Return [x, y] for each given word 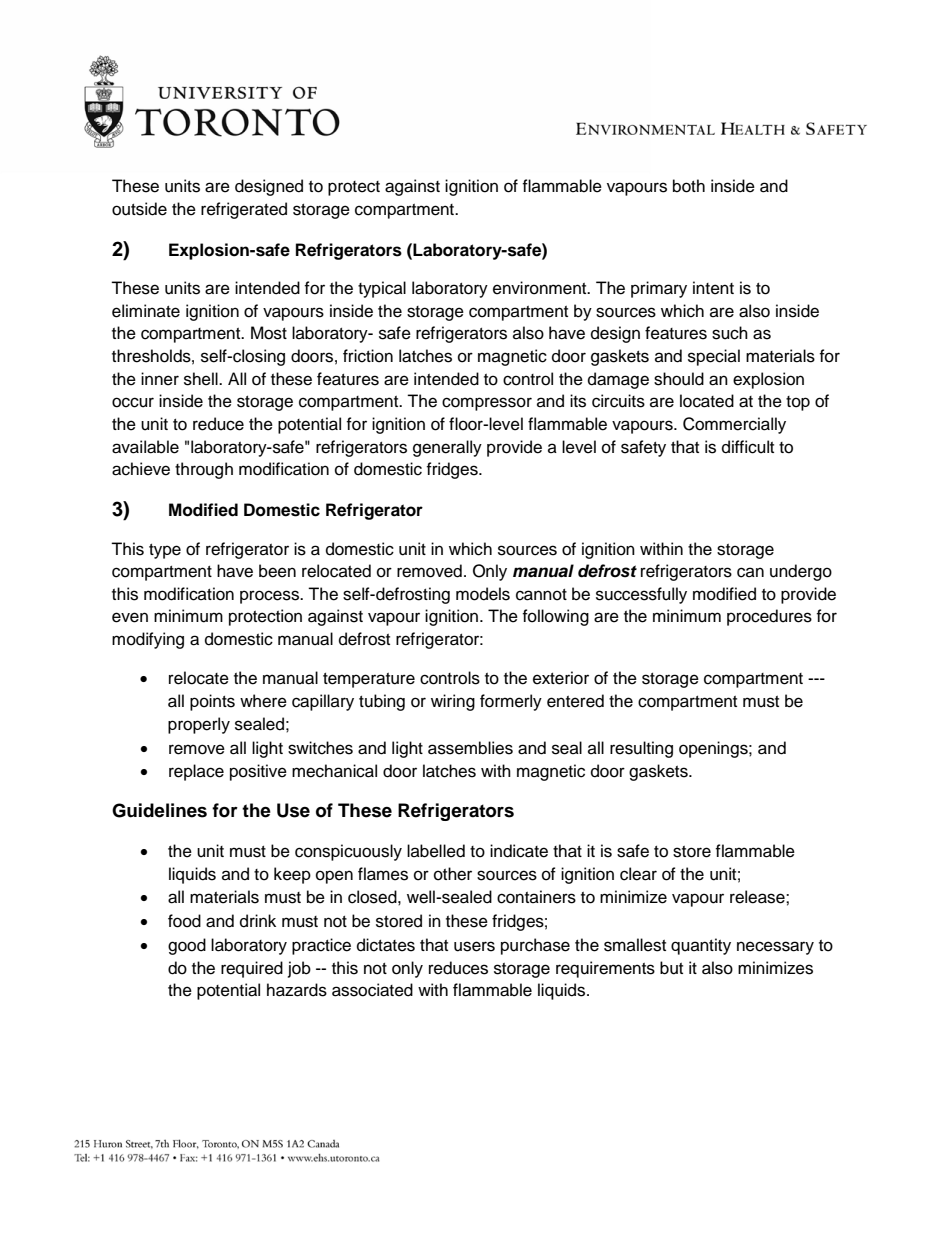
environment [541, 288]
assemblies [470, 748]
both [689, 186]
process [270, 597]
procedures [769, 617]
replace [196, 772]
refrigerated [244, 210]
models [483, 594]
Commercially [734, 425]
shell [202, 379]
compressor [487, 404]
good [187, 946]
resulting [641, 749]
